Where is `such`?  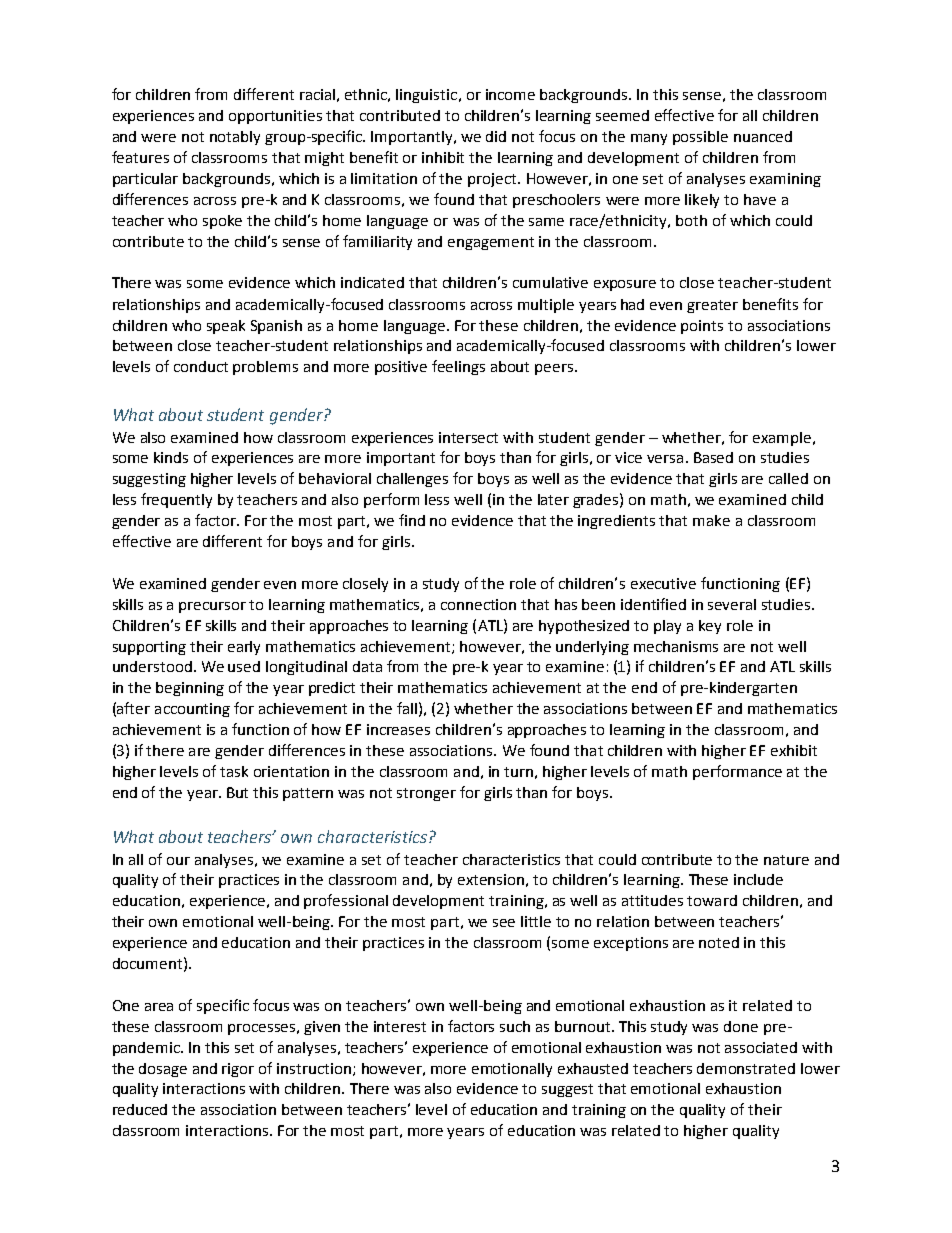 such is located at coordinates (515, 1026).
